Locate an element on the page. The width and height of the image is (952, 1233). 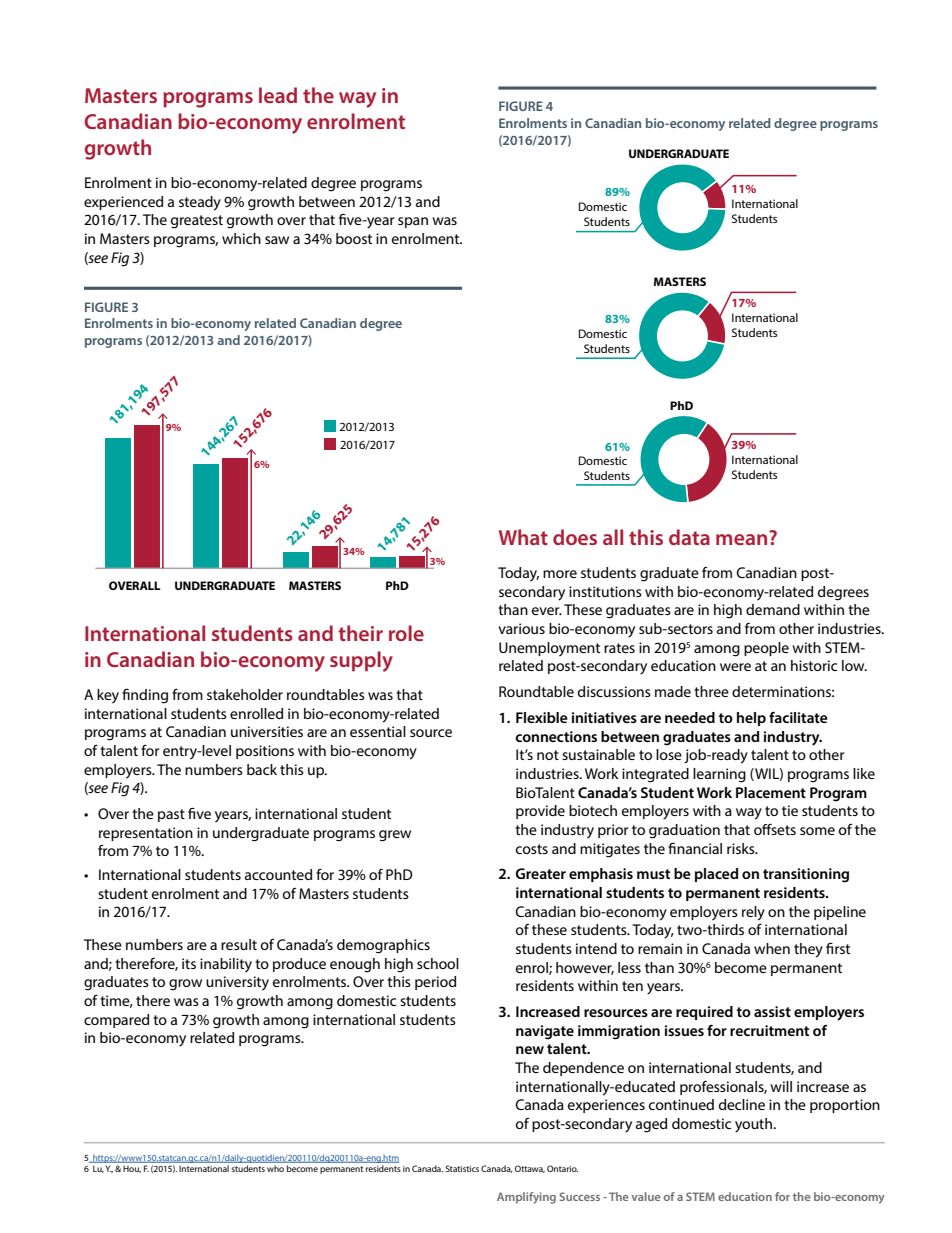
rely is located at coordinates (753, 913).
